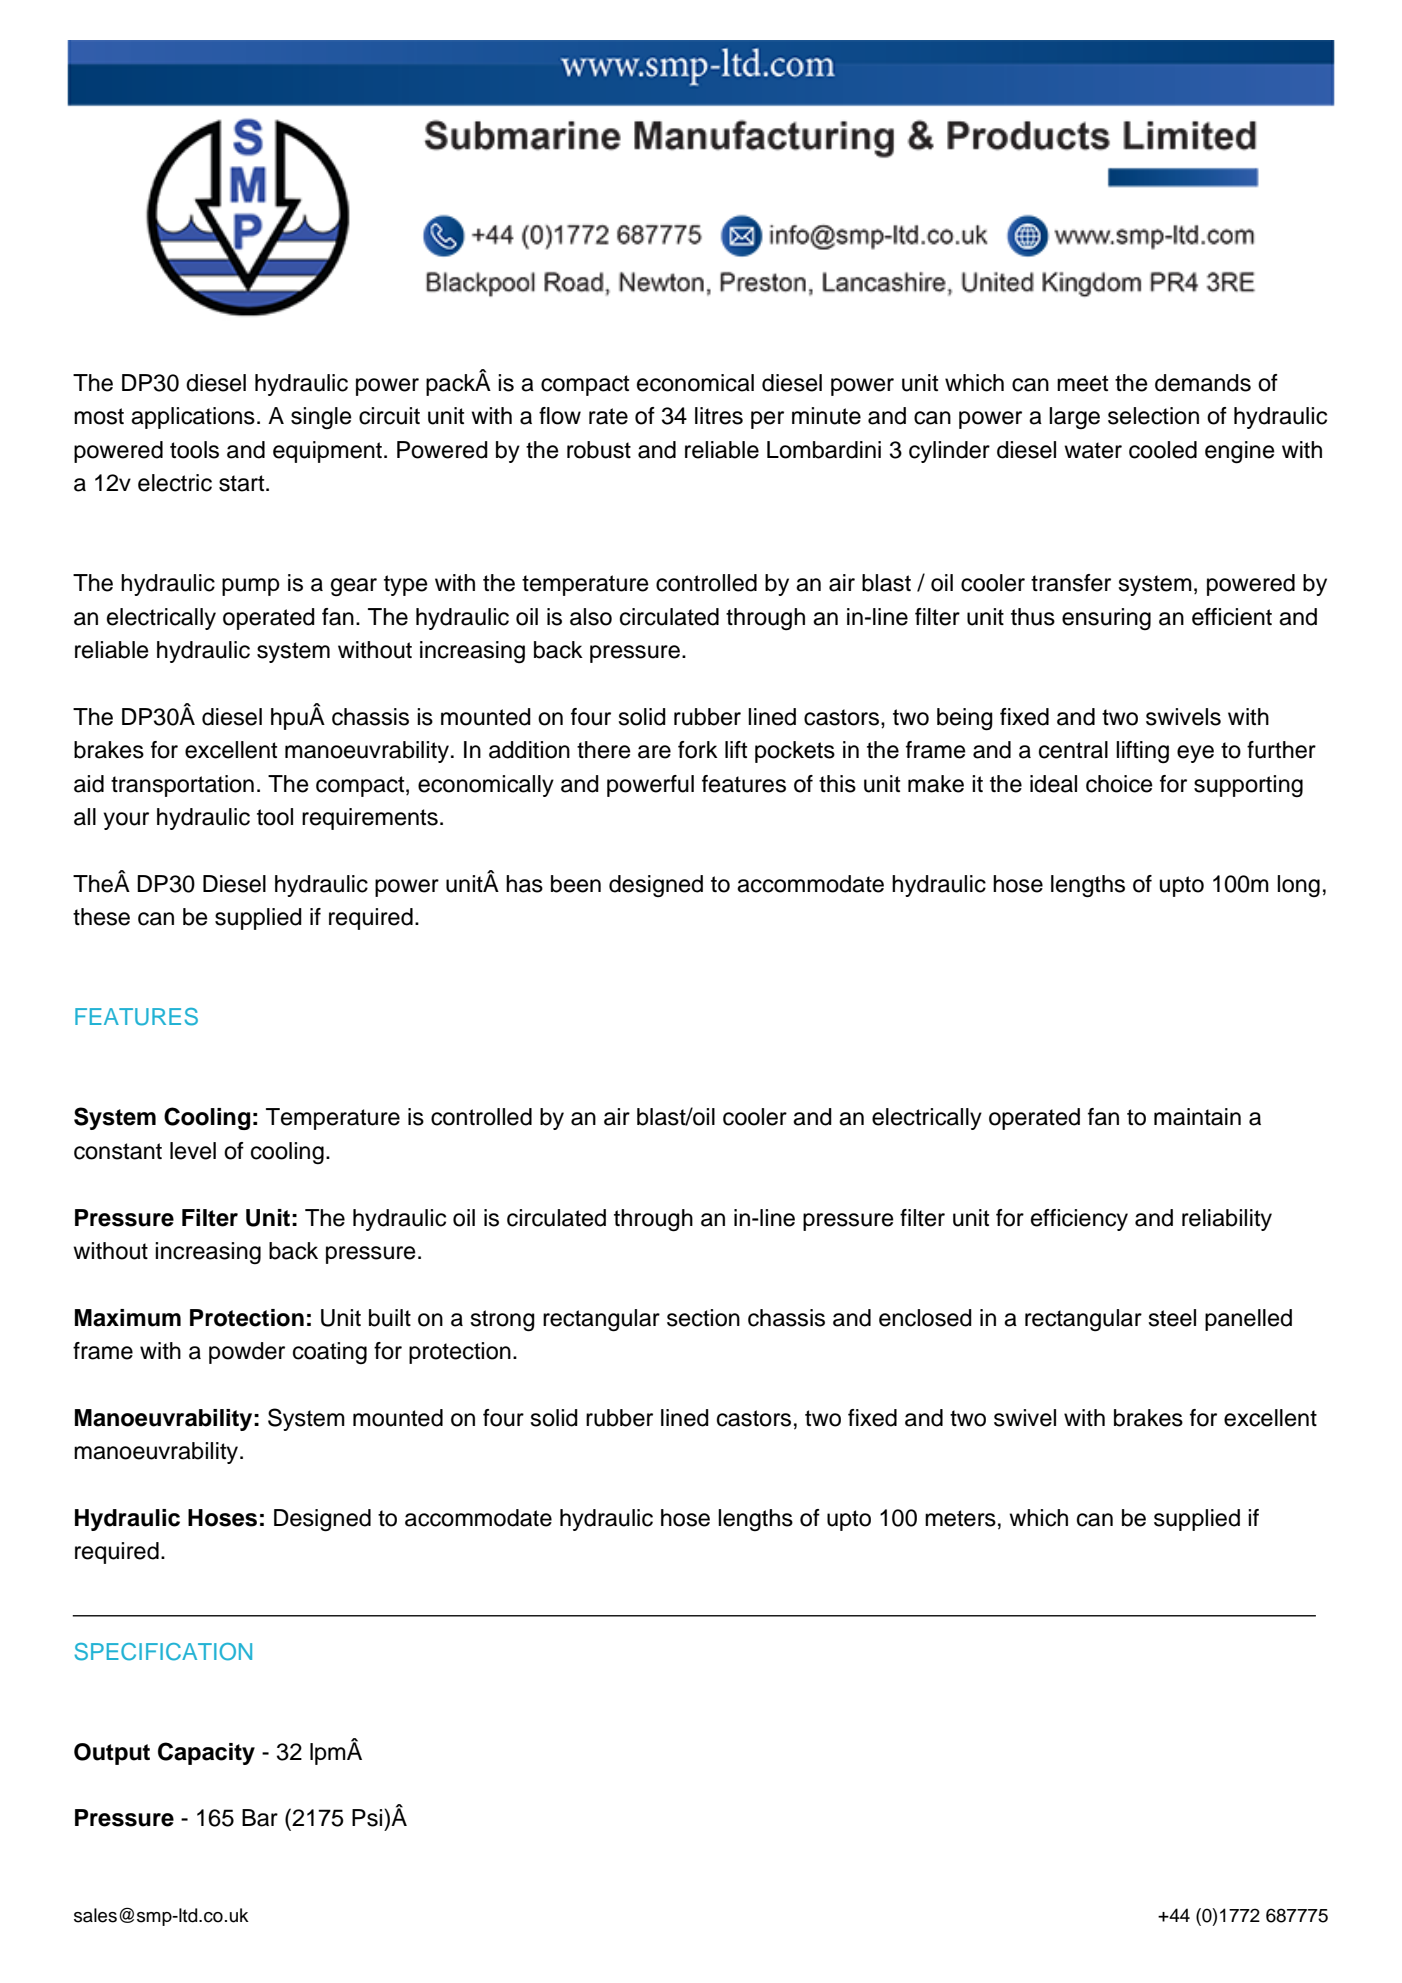 The height and width of the screenshot is (1983, 1402). I want to click on applications, so click(193, 418).
